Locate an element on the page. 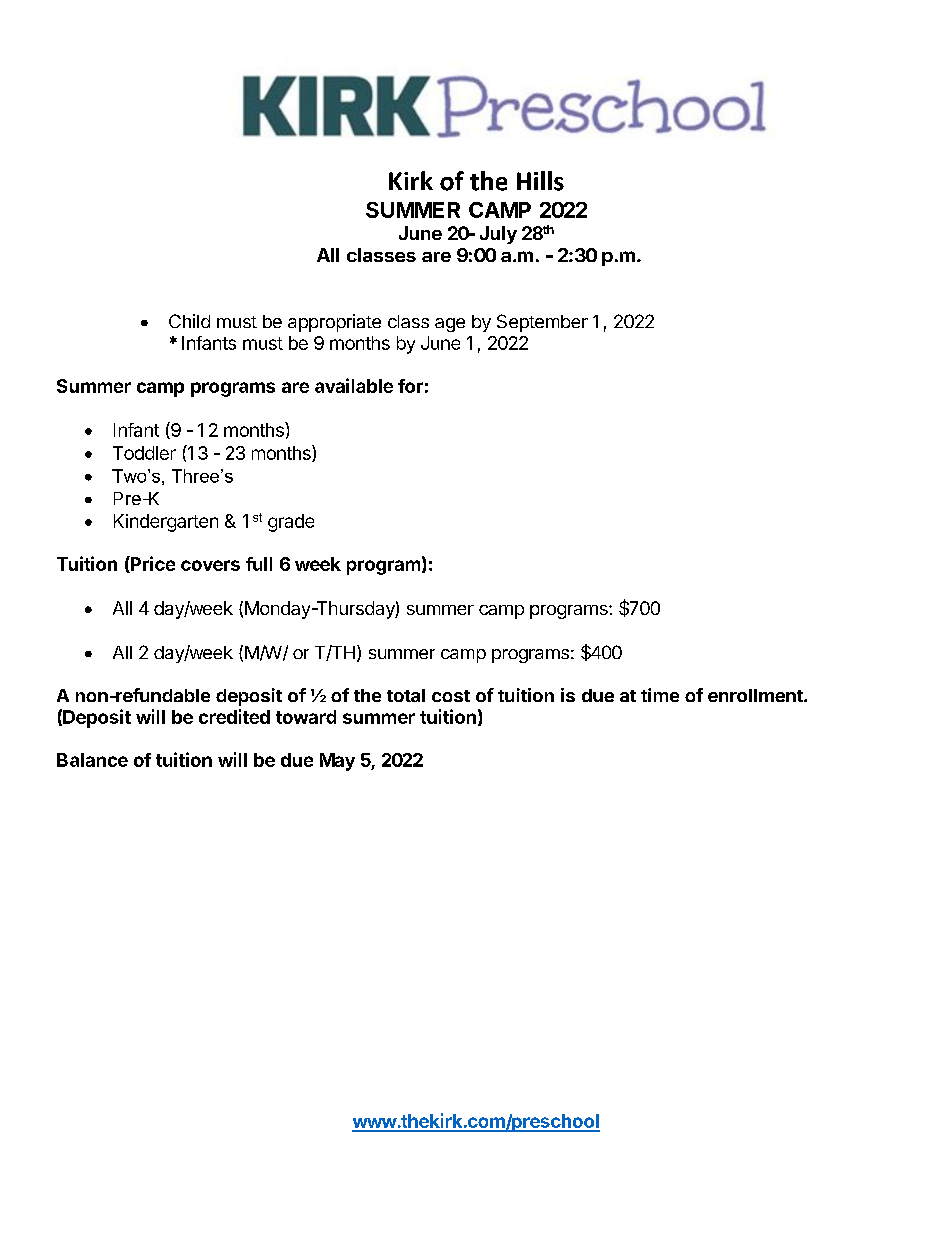 The width and height of the image is (952, 1233). enrollment is located at coordinates (756, 695).
